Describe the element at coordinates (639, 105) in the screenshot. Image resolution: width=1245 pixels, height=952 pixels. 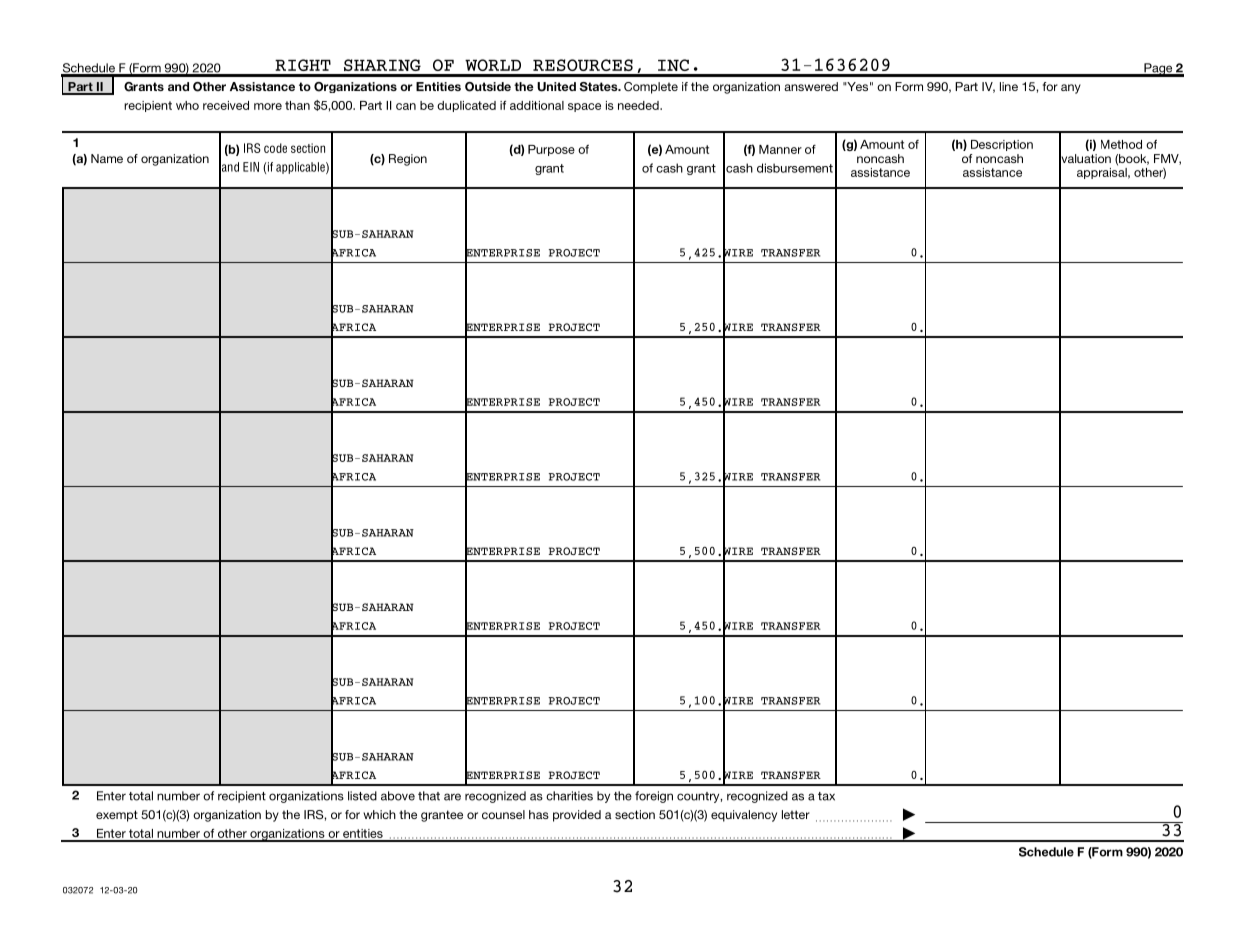
I see `needed` at that location.
